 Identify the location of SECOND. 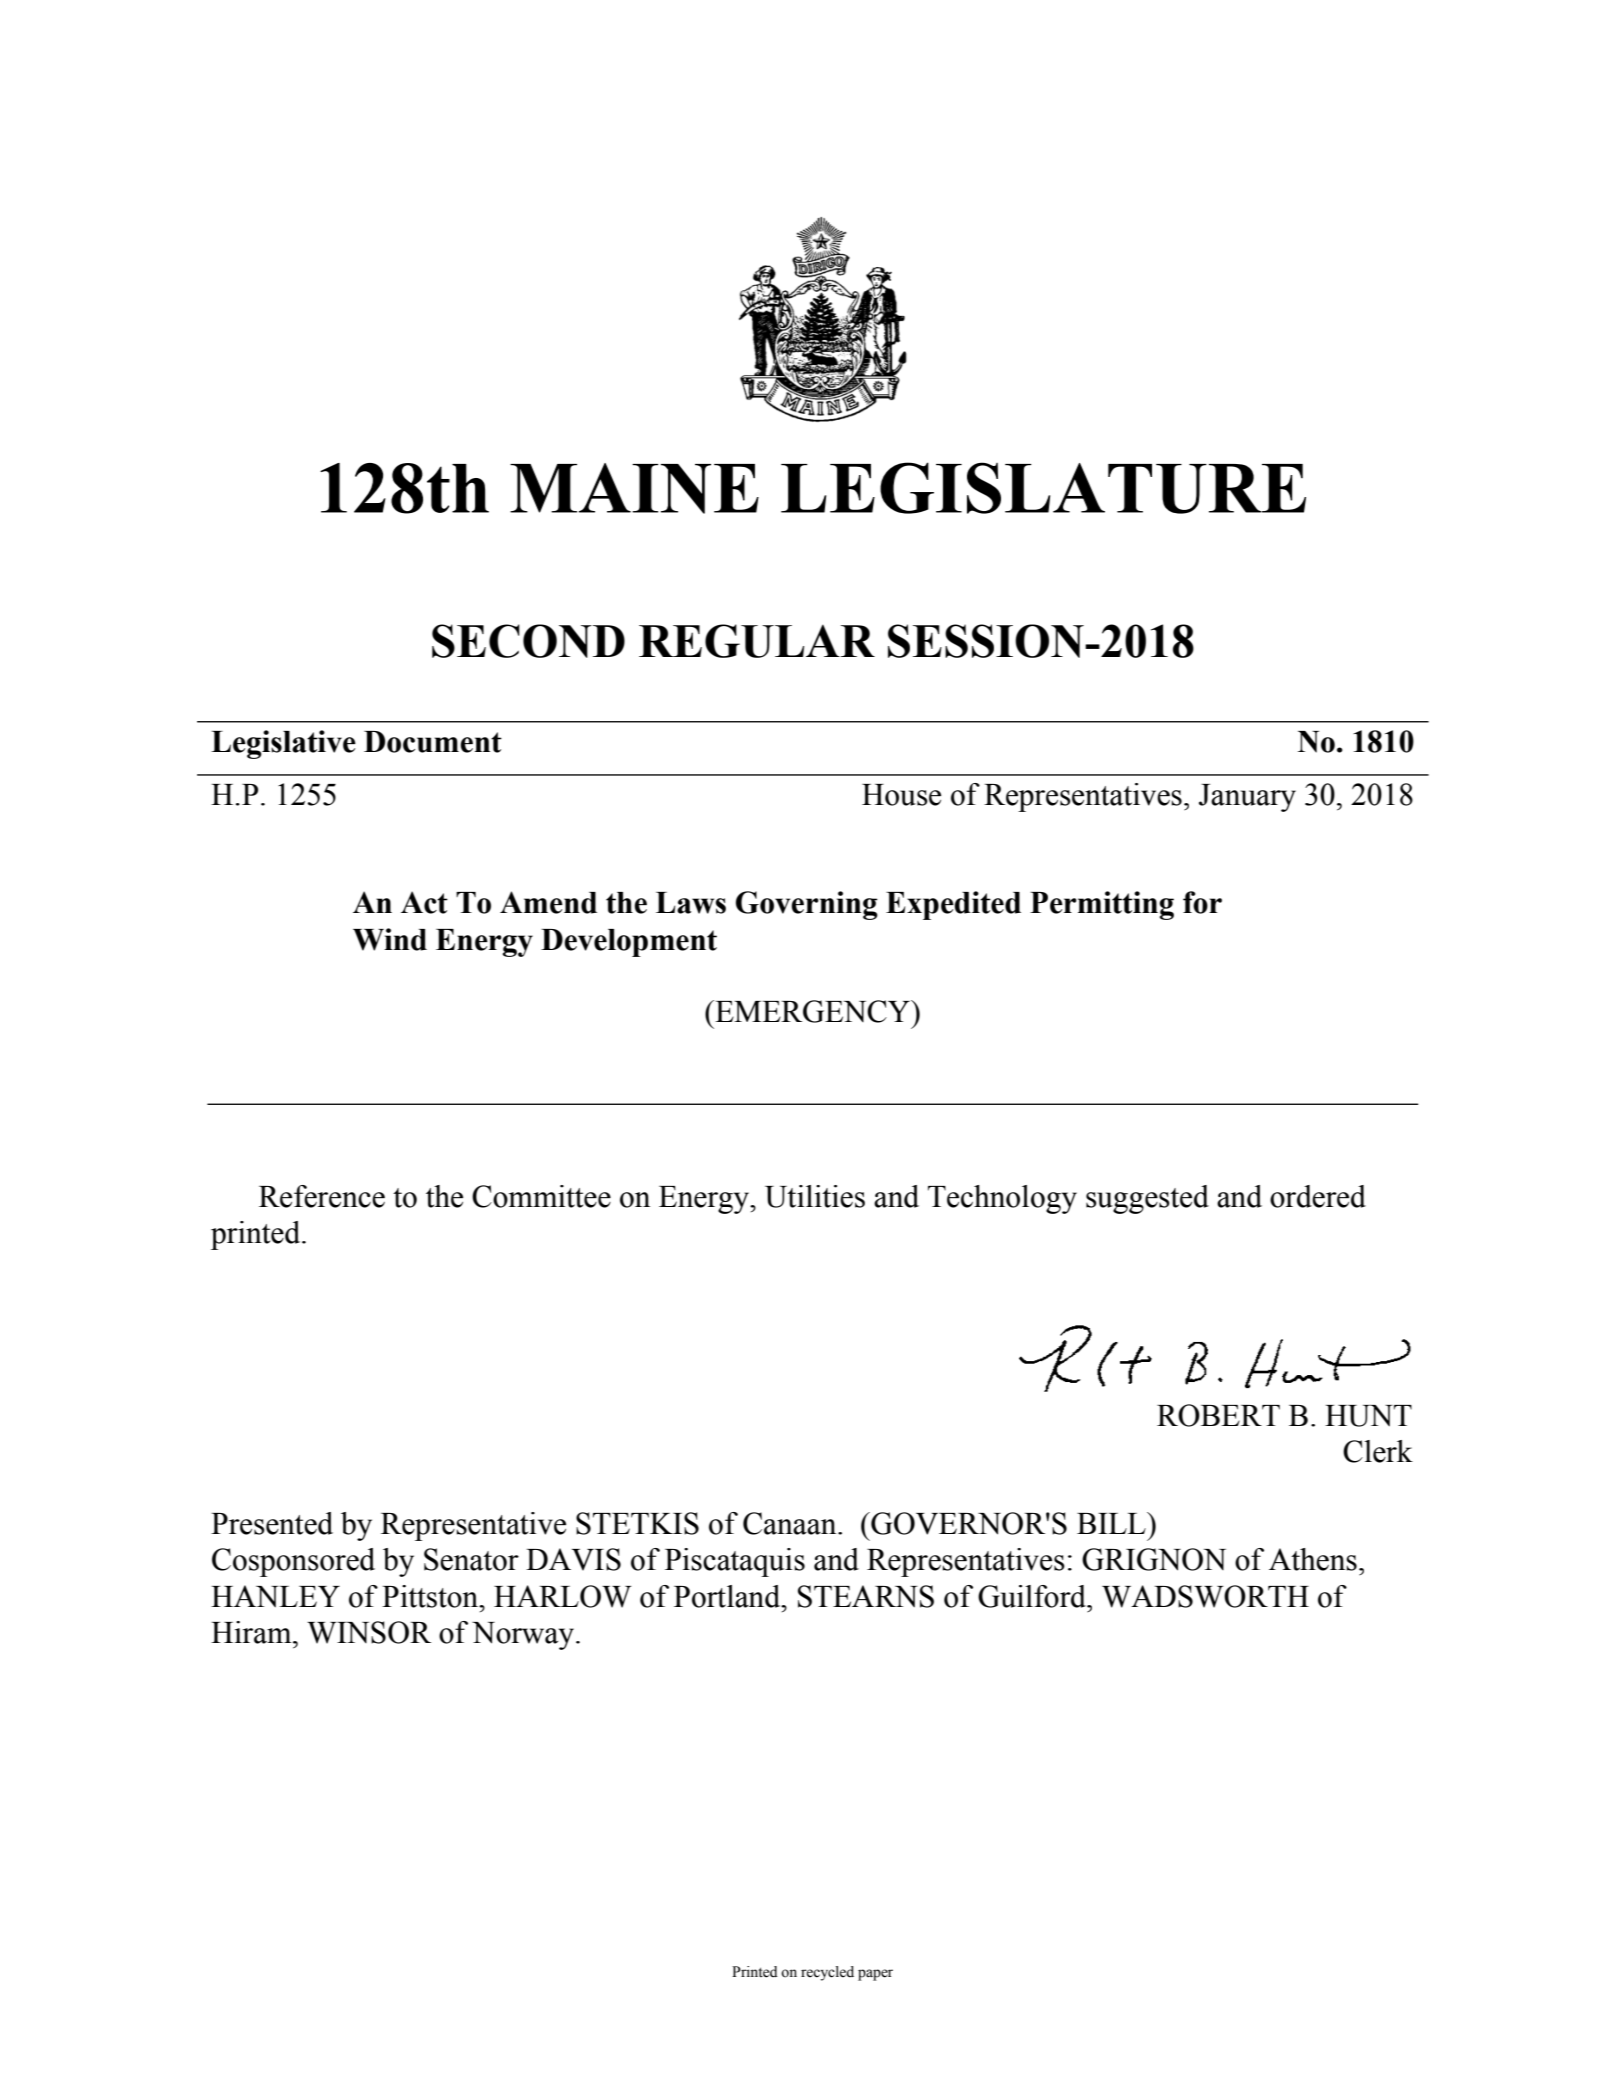
(528, 641).
